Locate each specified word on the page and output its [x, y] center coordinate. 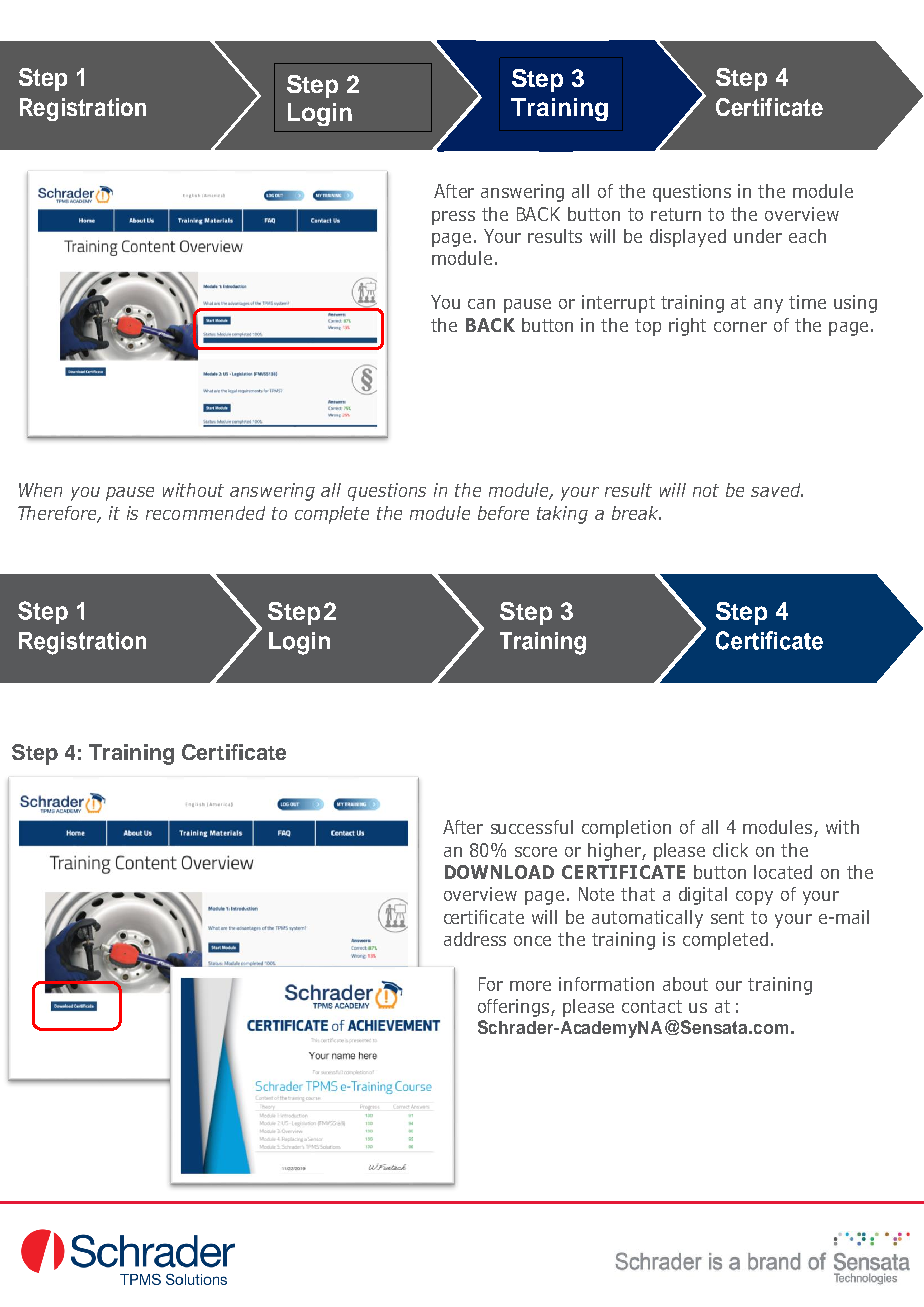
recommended [205, 513]
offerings [515, 1008]
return [676, 214]
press [453, 218]
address [475, 939]
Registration [83, 109]
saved [777, 490]
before [503, 513]
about [685, 984]
